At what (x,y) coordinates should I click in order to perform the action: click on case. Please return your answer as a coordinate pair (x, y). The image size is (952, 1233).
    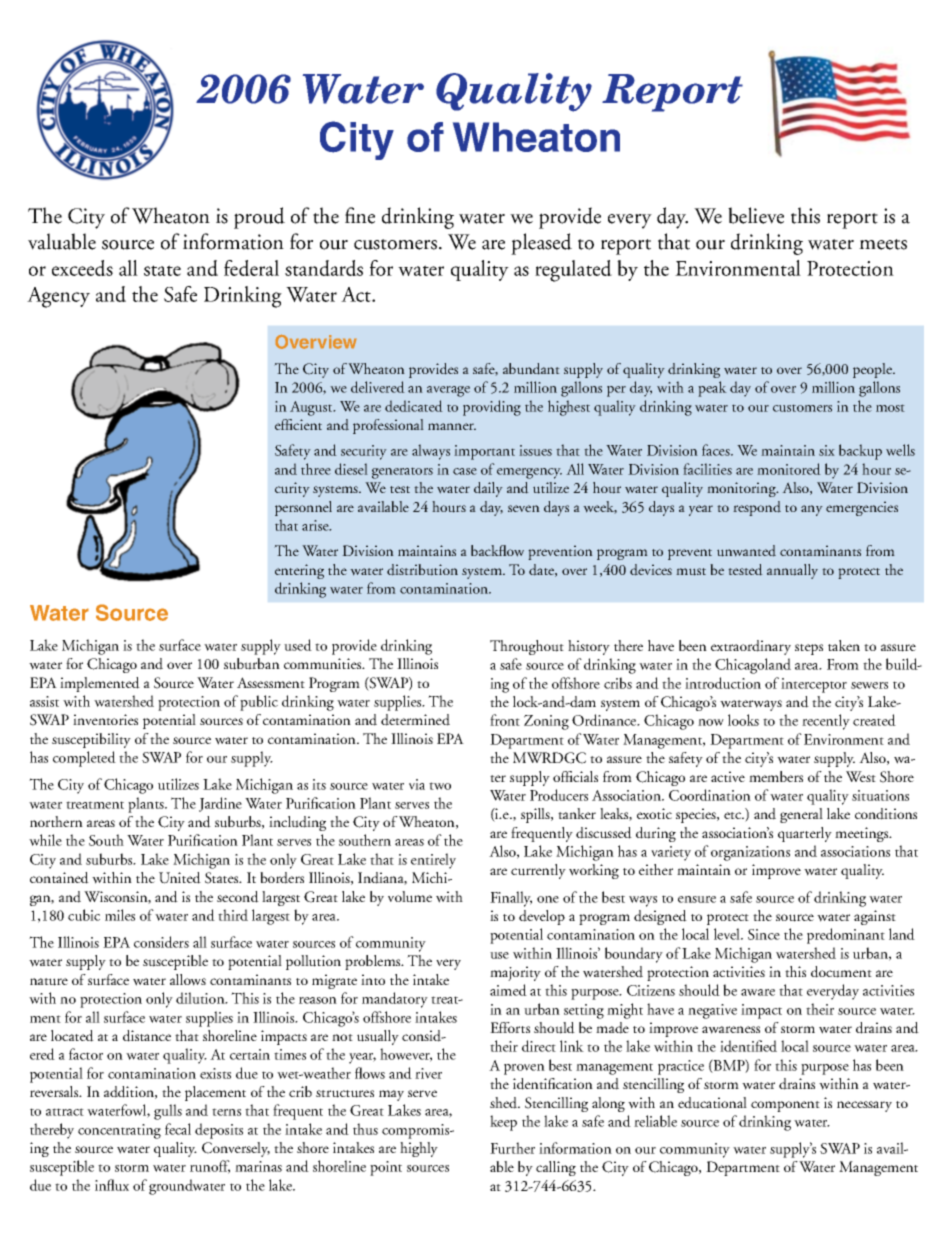
    Looking at the image, I should click on (465, 471).
